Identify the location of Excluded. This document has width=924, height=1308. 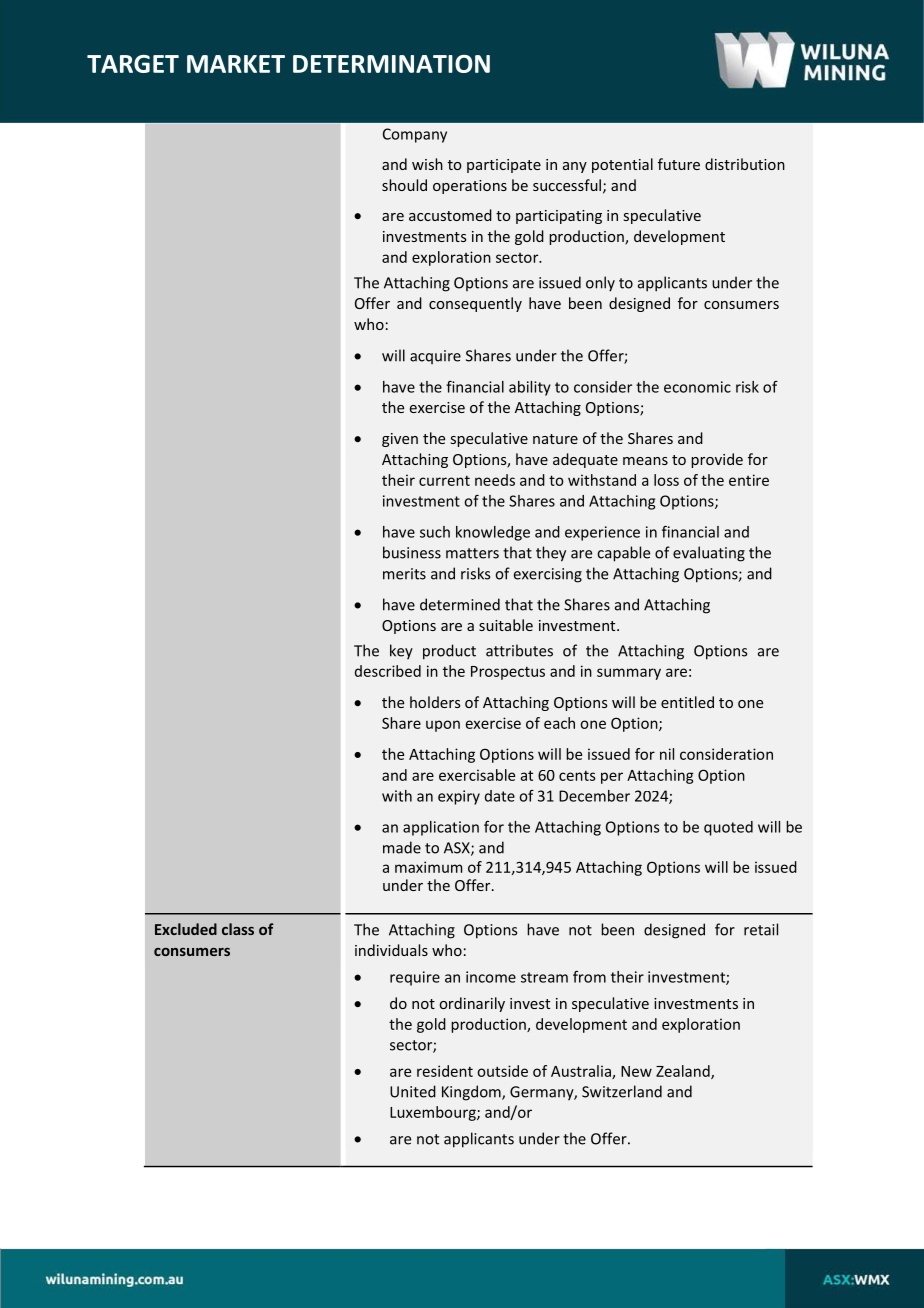
(186, 929).
